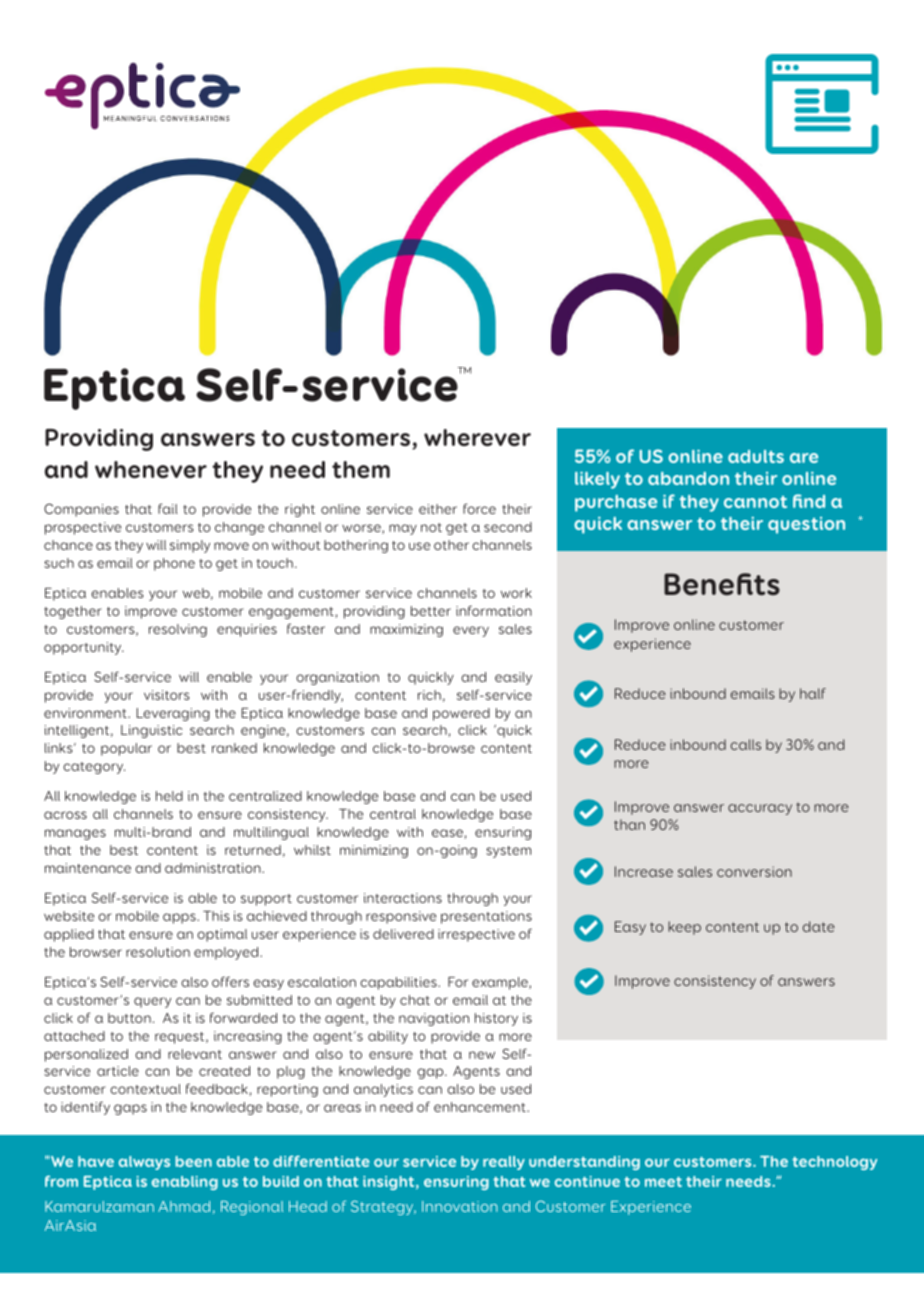  Describe the element at coordinates (151, 469) in the screenshot. I see `whenever` at that location.
